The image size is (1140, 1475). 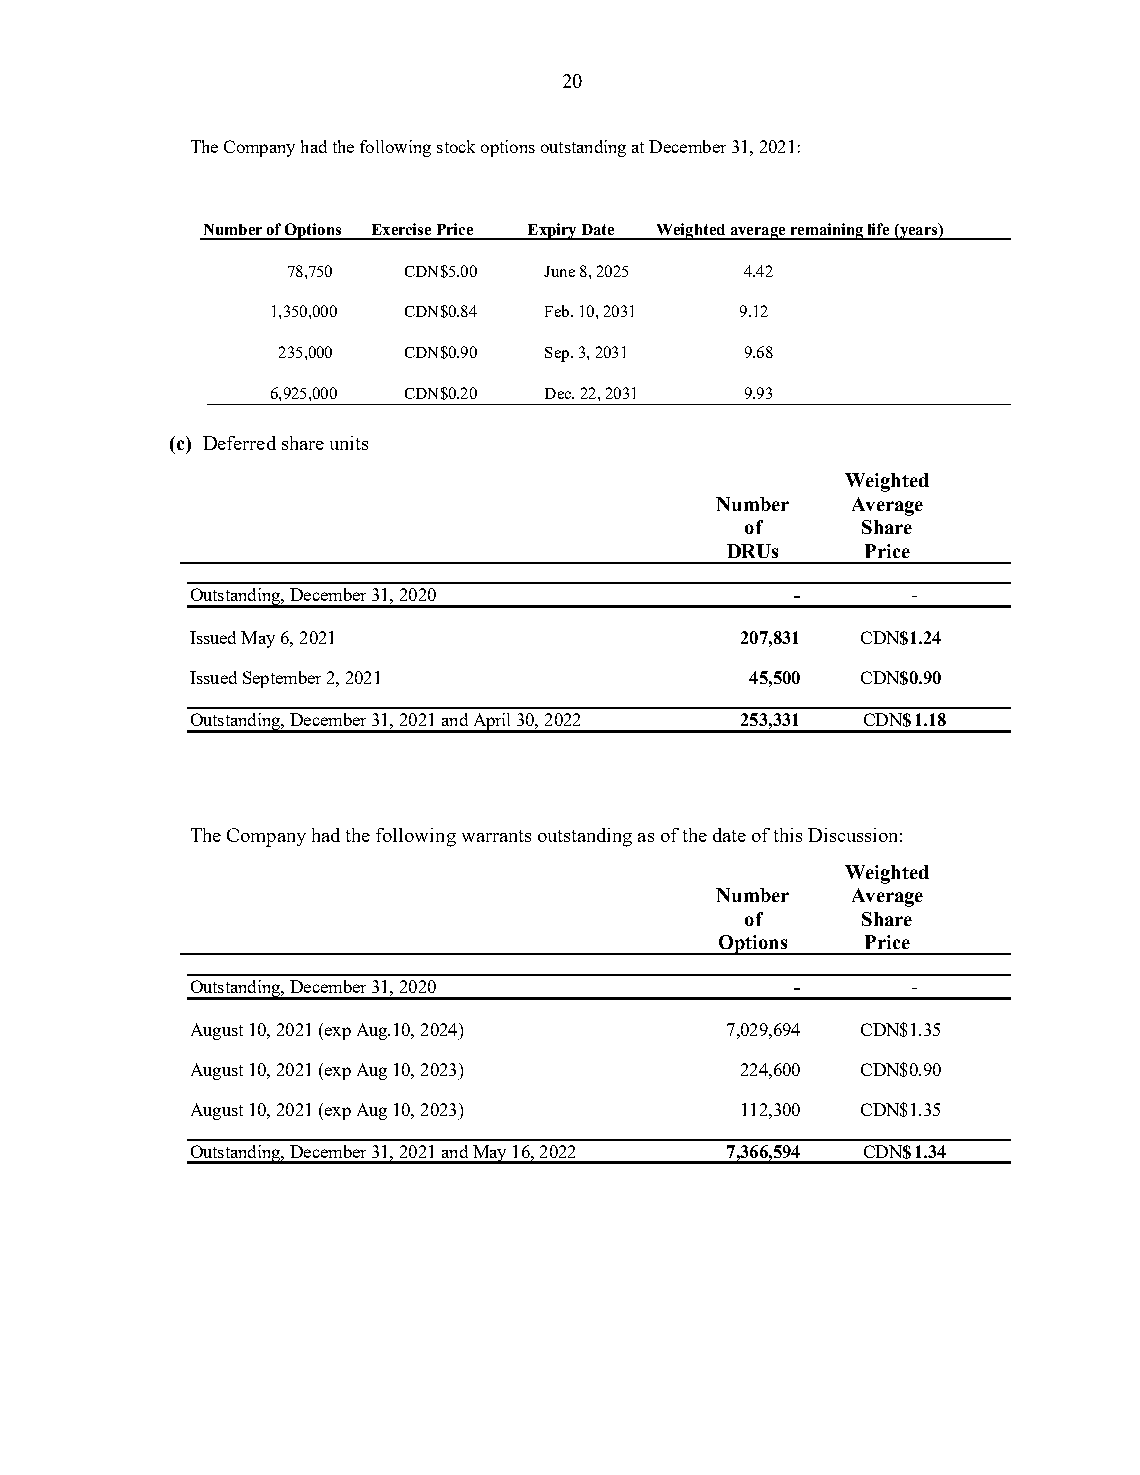 I want to click on life, so click(x=878, y=229).
